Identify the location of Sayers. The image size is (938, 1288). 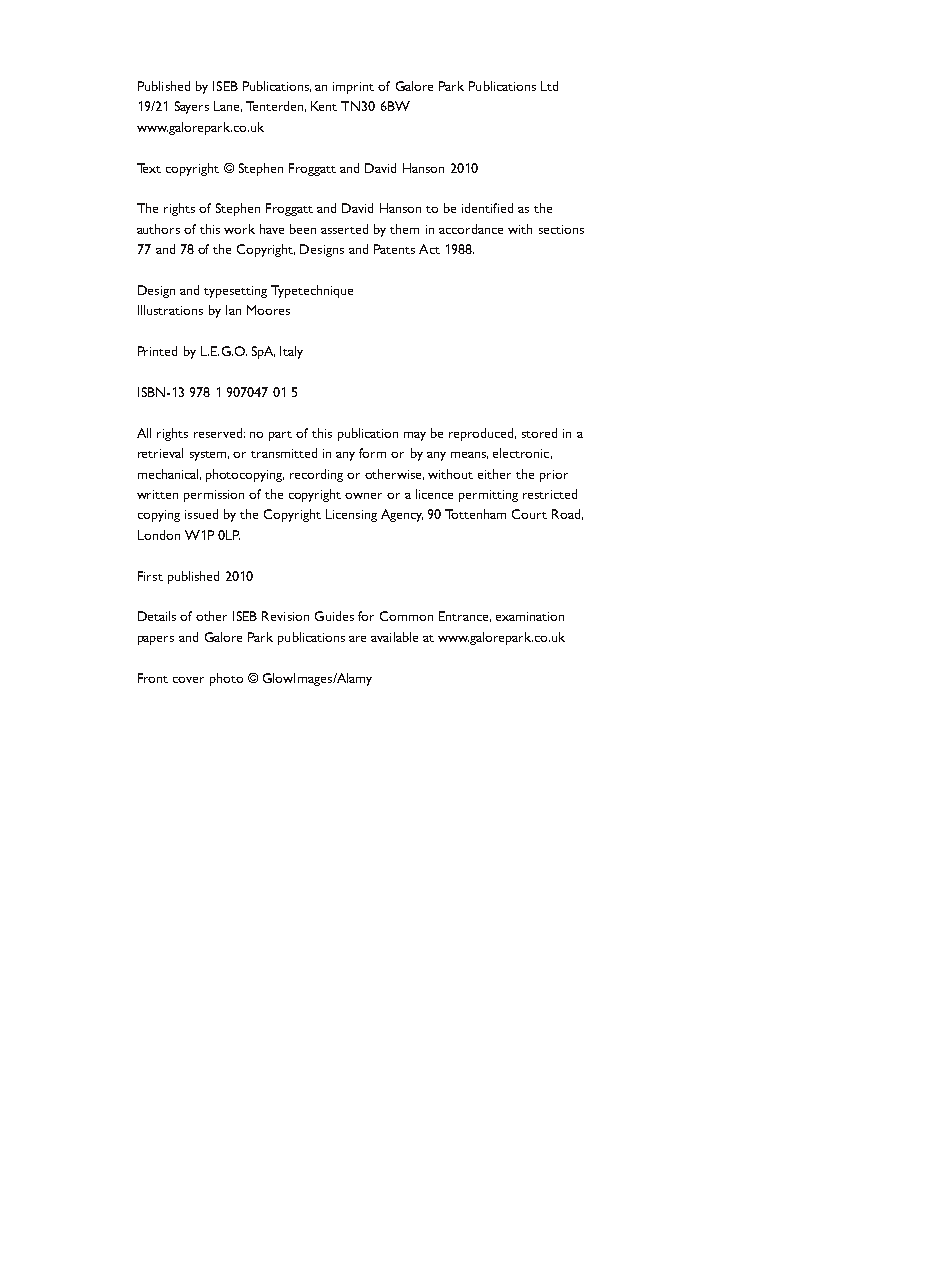
(192, 107).
